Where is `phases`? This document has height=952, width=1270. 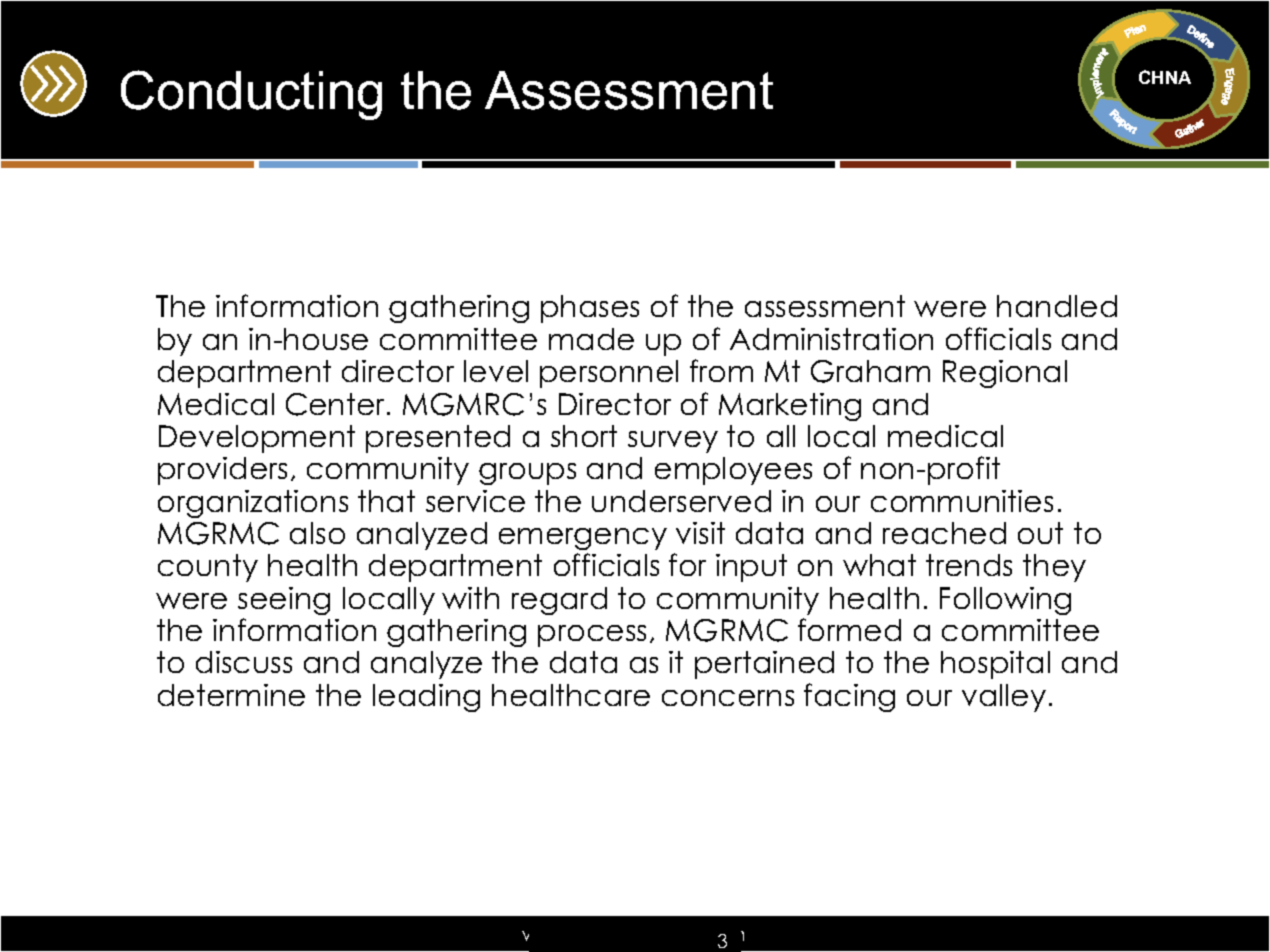 phases is located at coordinates (590, 309).
